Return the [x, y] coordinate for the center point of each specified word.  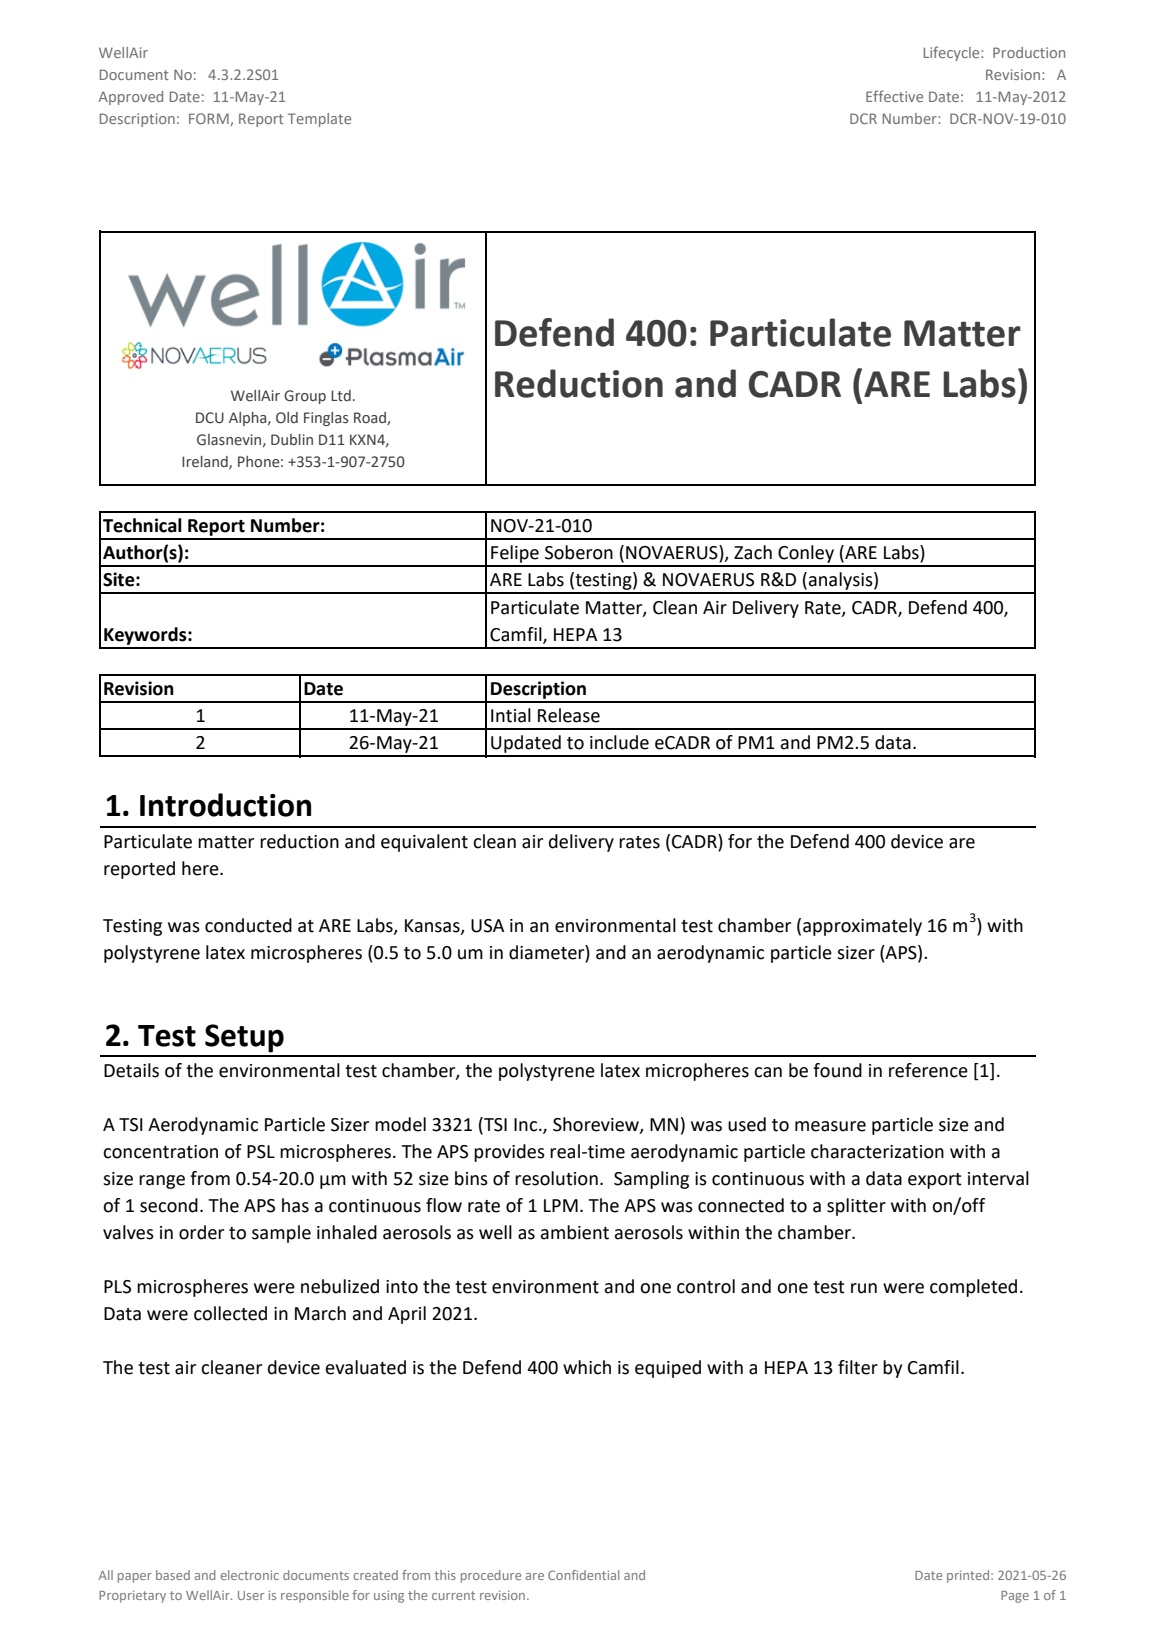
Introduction [225, 805]
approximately [862, 927]
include [619, 742]
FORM [210, 119]
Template [319, 120]
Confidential [583, 1575]
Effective [894, 96]
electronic [250, 1575]
